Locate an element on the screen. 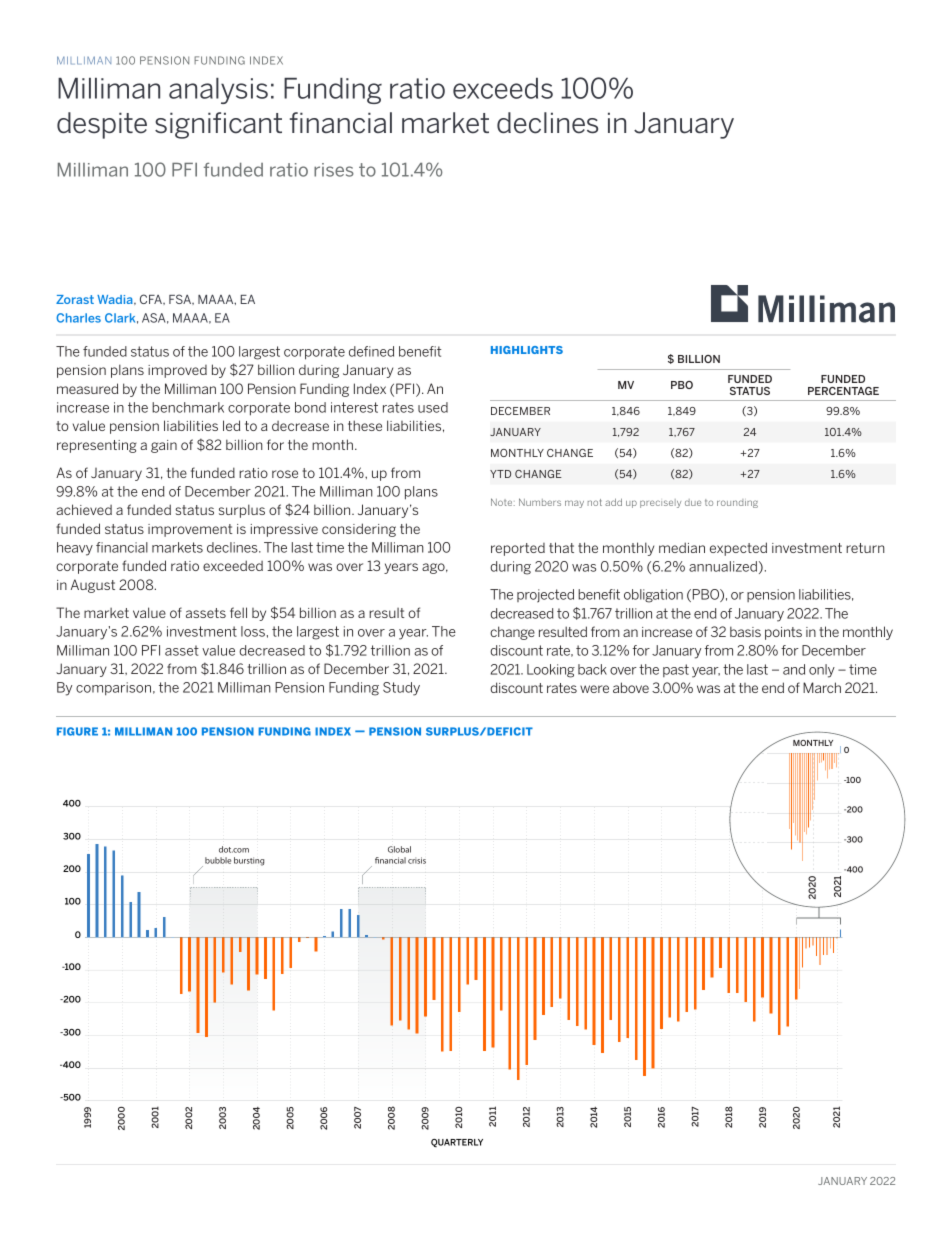 The image size is (952, 1233). exceeds is located at coordinates (503, 88).
